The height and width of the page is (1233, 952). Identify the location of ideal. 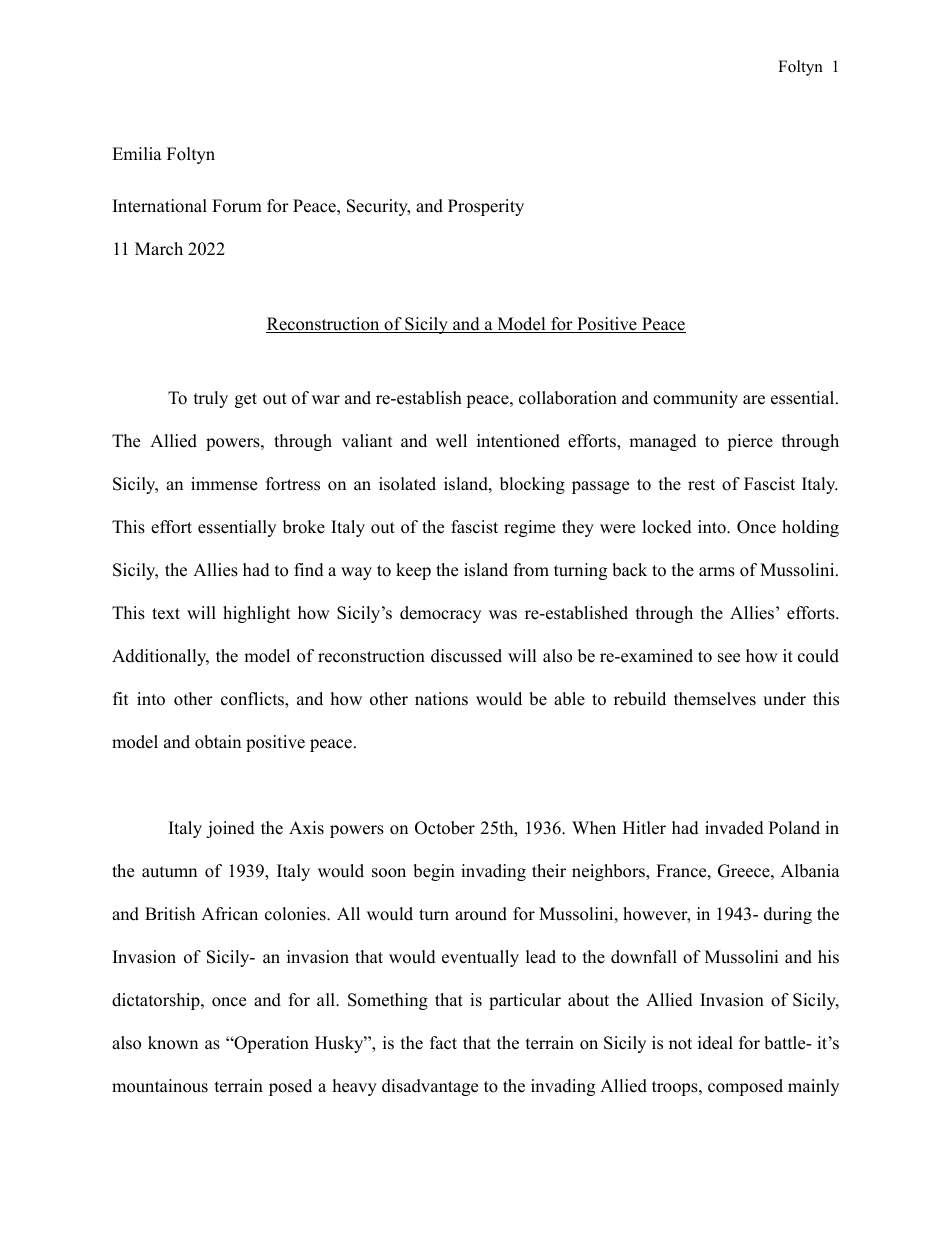
(715, 1043).
